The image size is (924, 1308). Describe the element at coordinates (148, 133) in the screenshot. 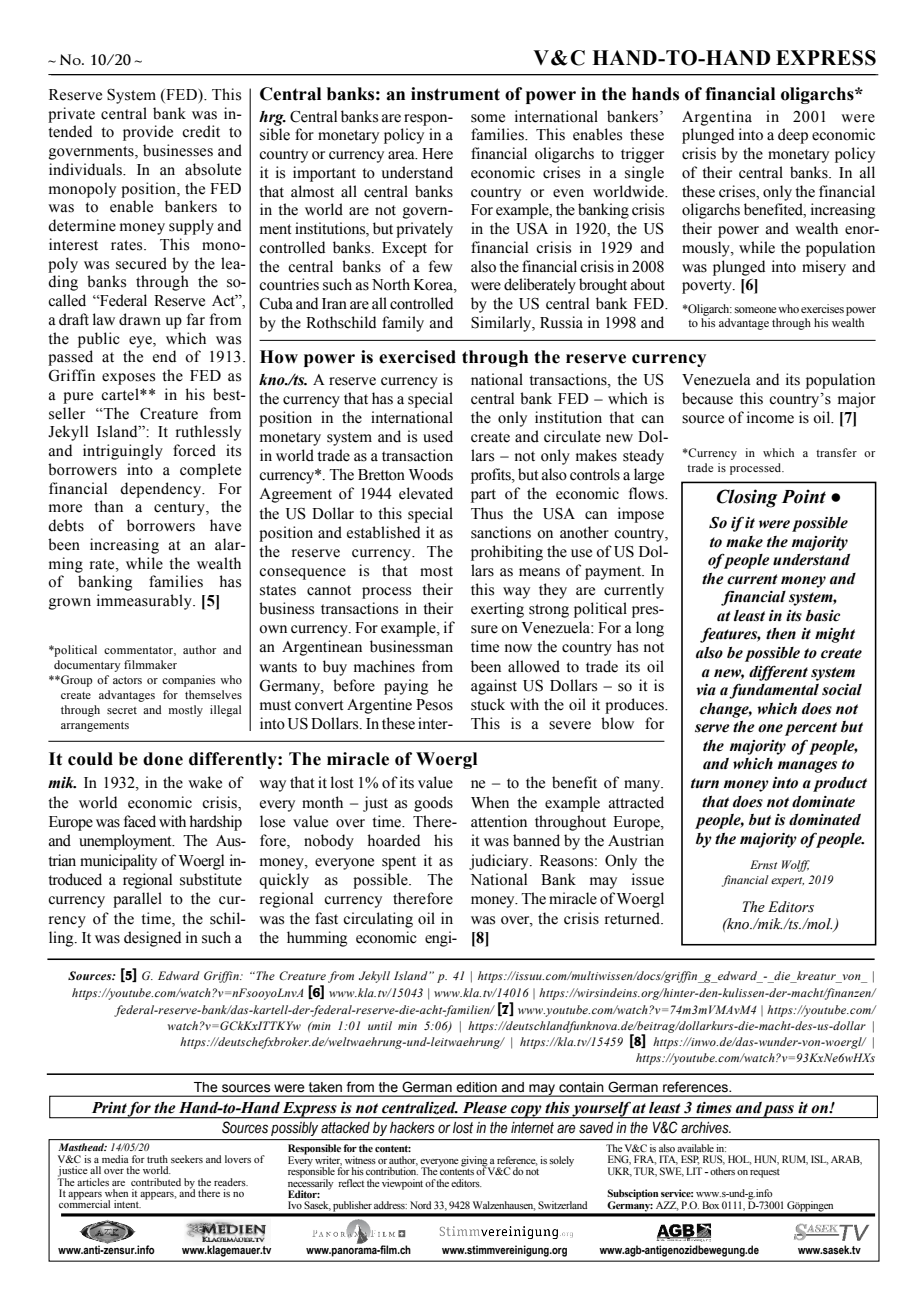

I see `provide` at that location.
